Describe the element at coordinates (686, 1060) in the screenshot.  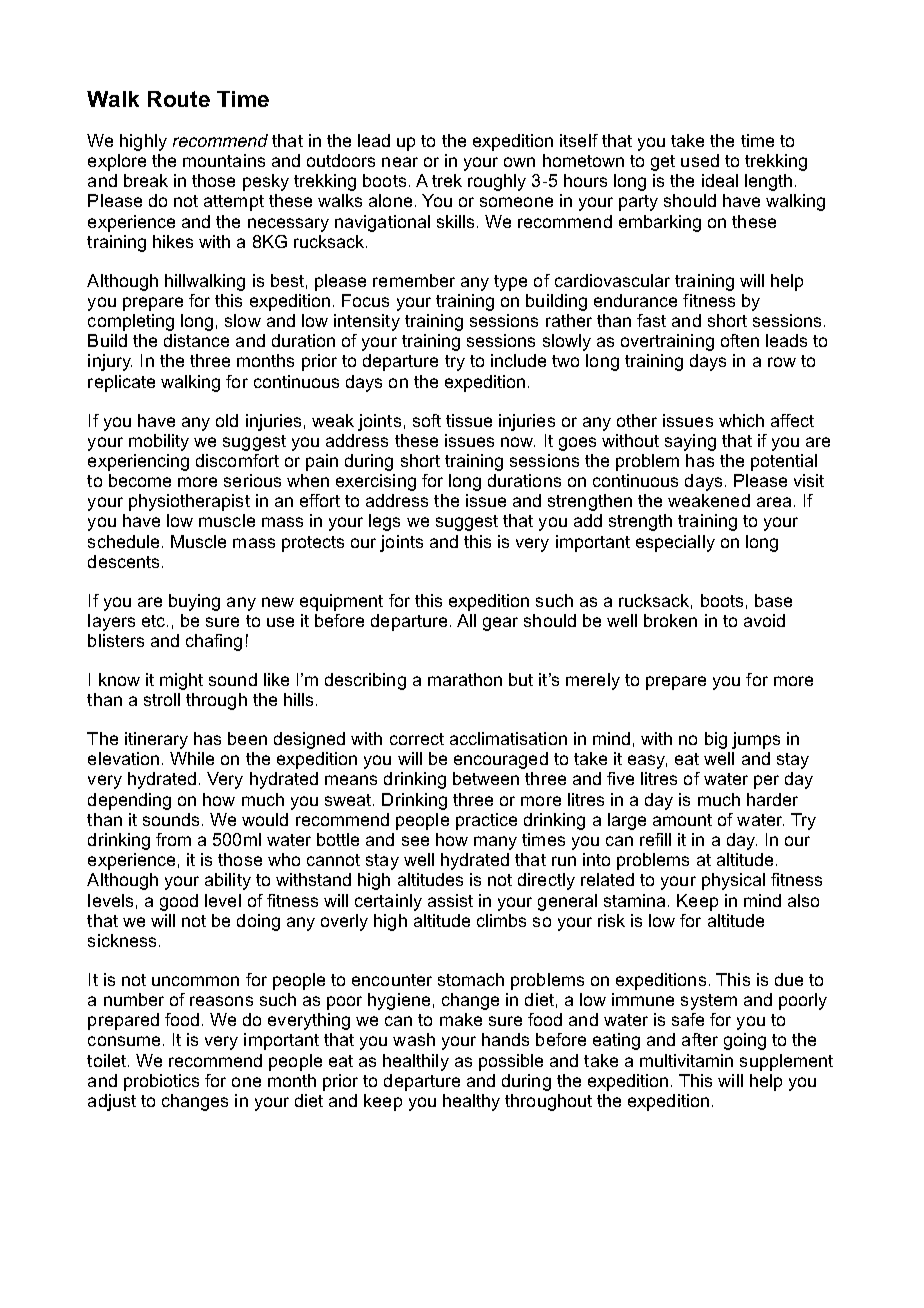
I see `multivitamin` at that location.
